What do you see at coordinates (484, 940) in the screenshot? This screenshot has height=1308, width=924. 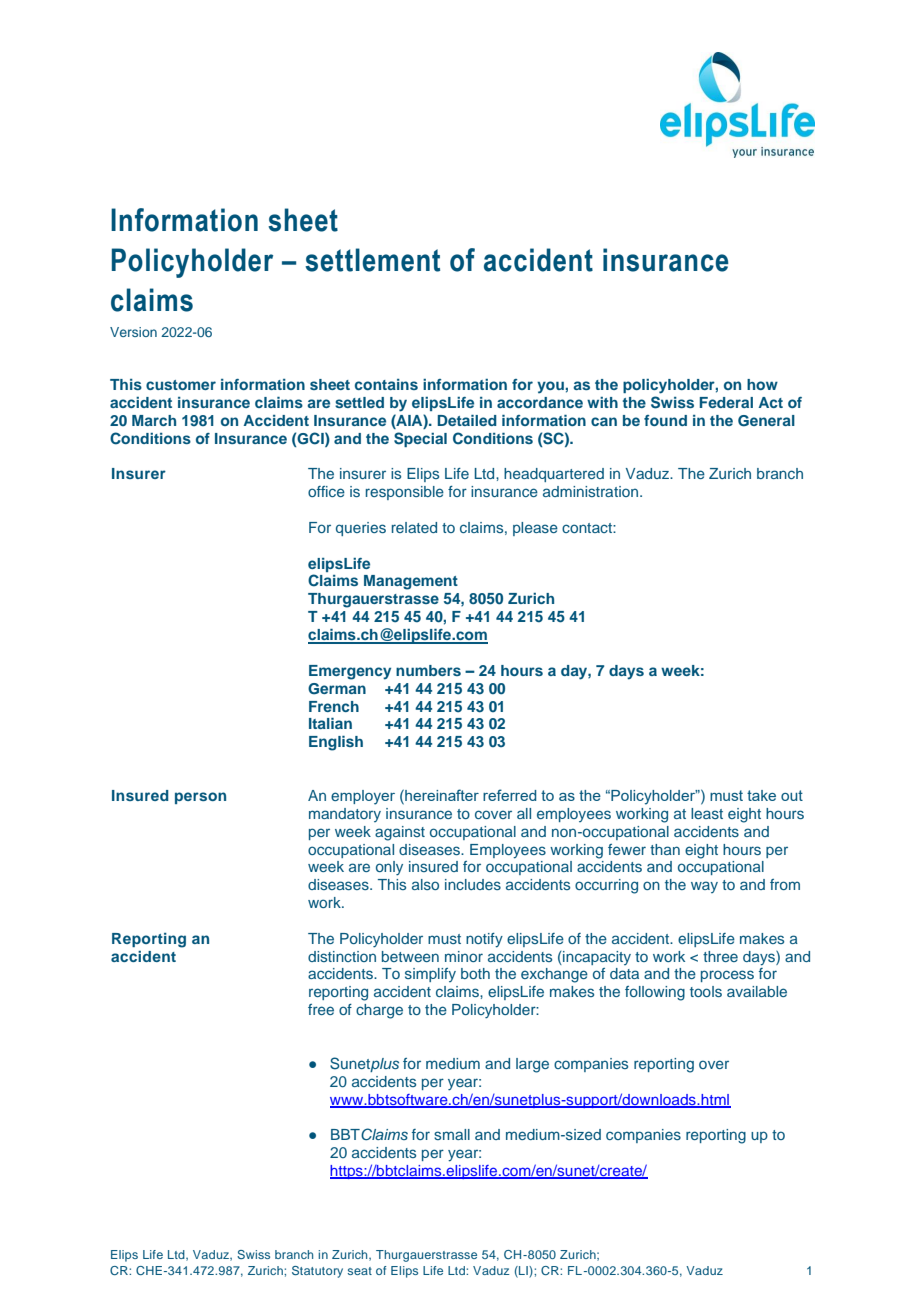 I see `notify` at bounding box center [484, 940].
